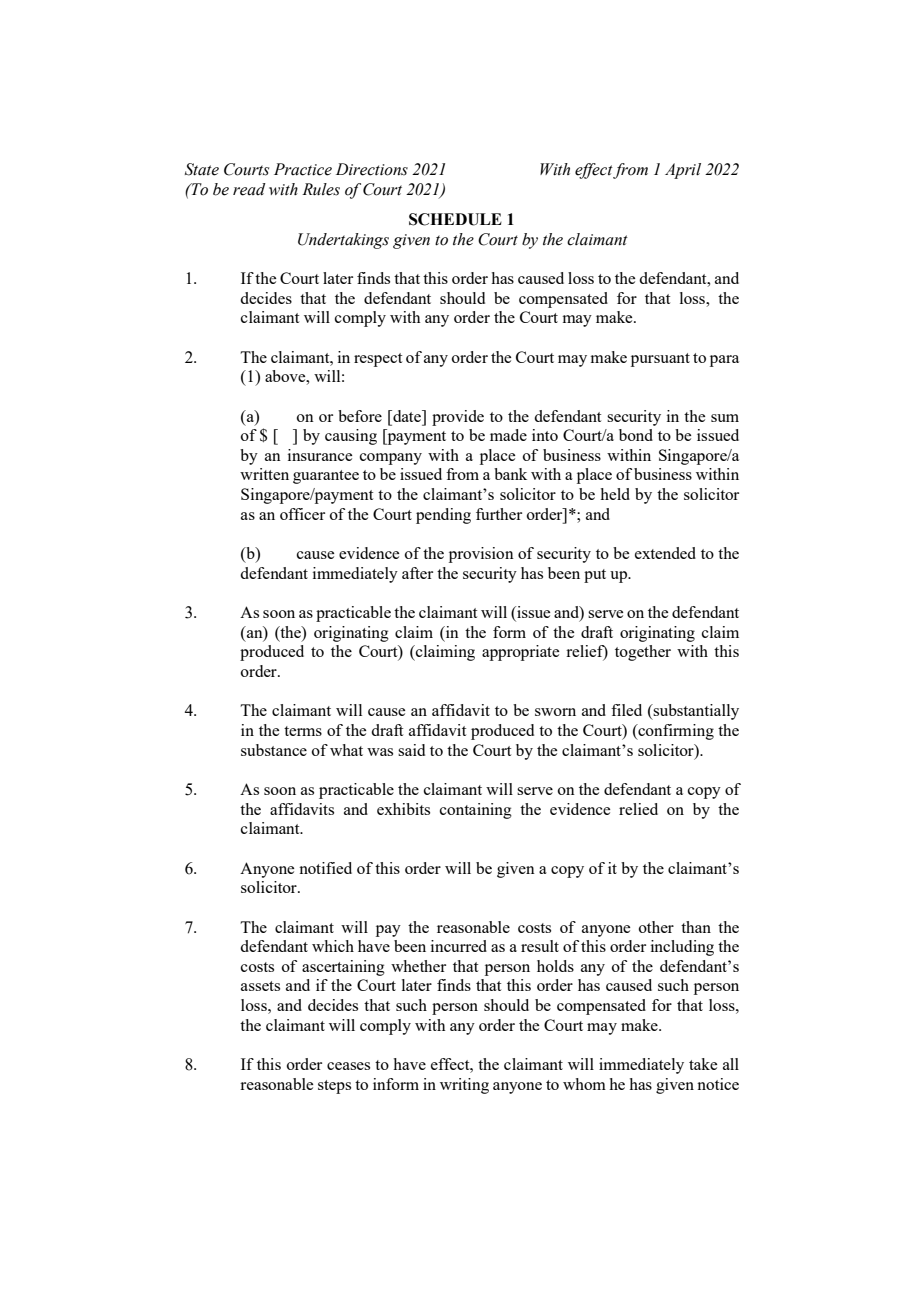 Image resolution: width=924 pixels, height=1308 pixels. I want to click on pursuant, so click(660, 360).
